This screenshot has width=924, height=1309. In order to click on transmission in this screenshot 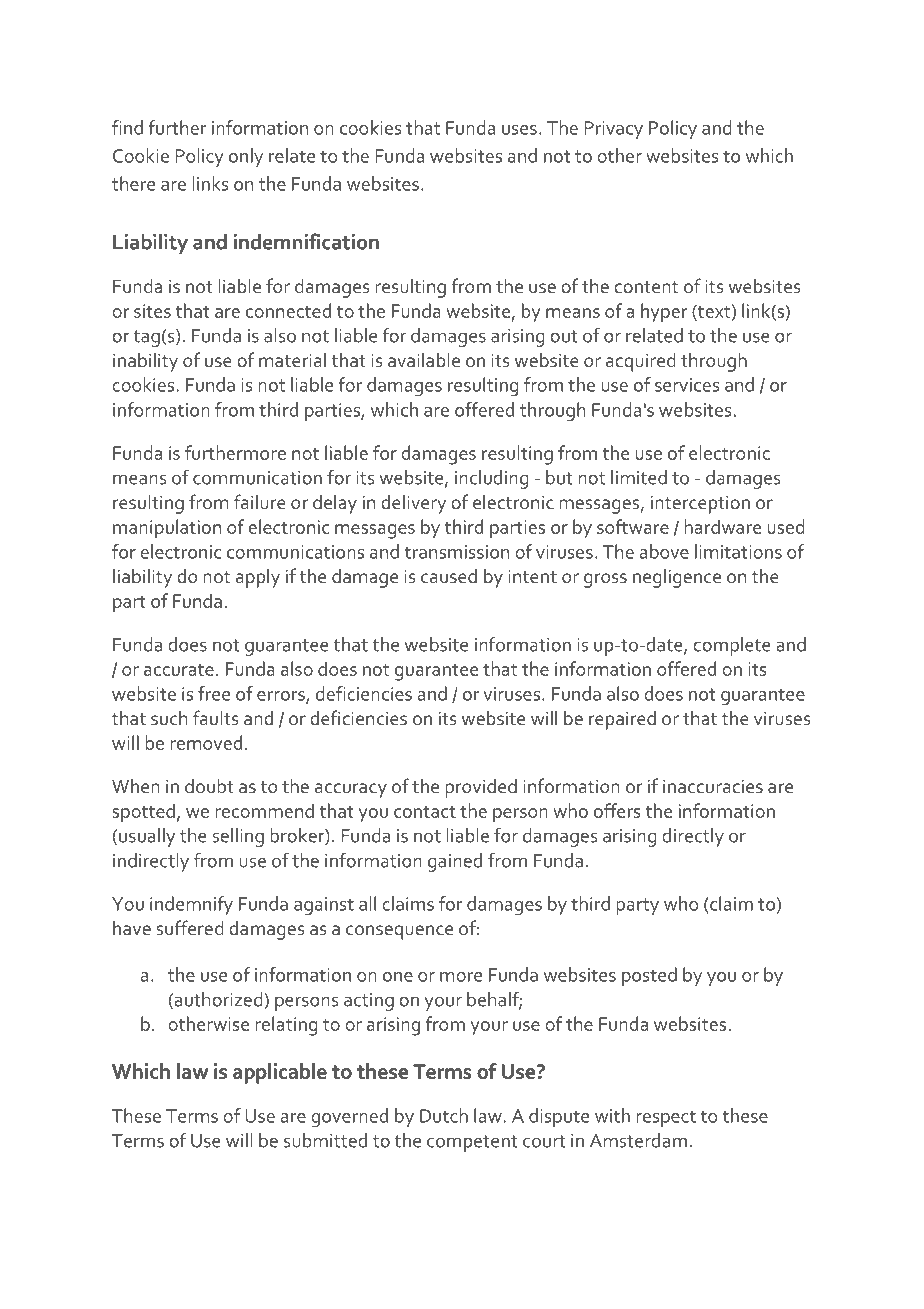, I will do `click(456, 552)`.
